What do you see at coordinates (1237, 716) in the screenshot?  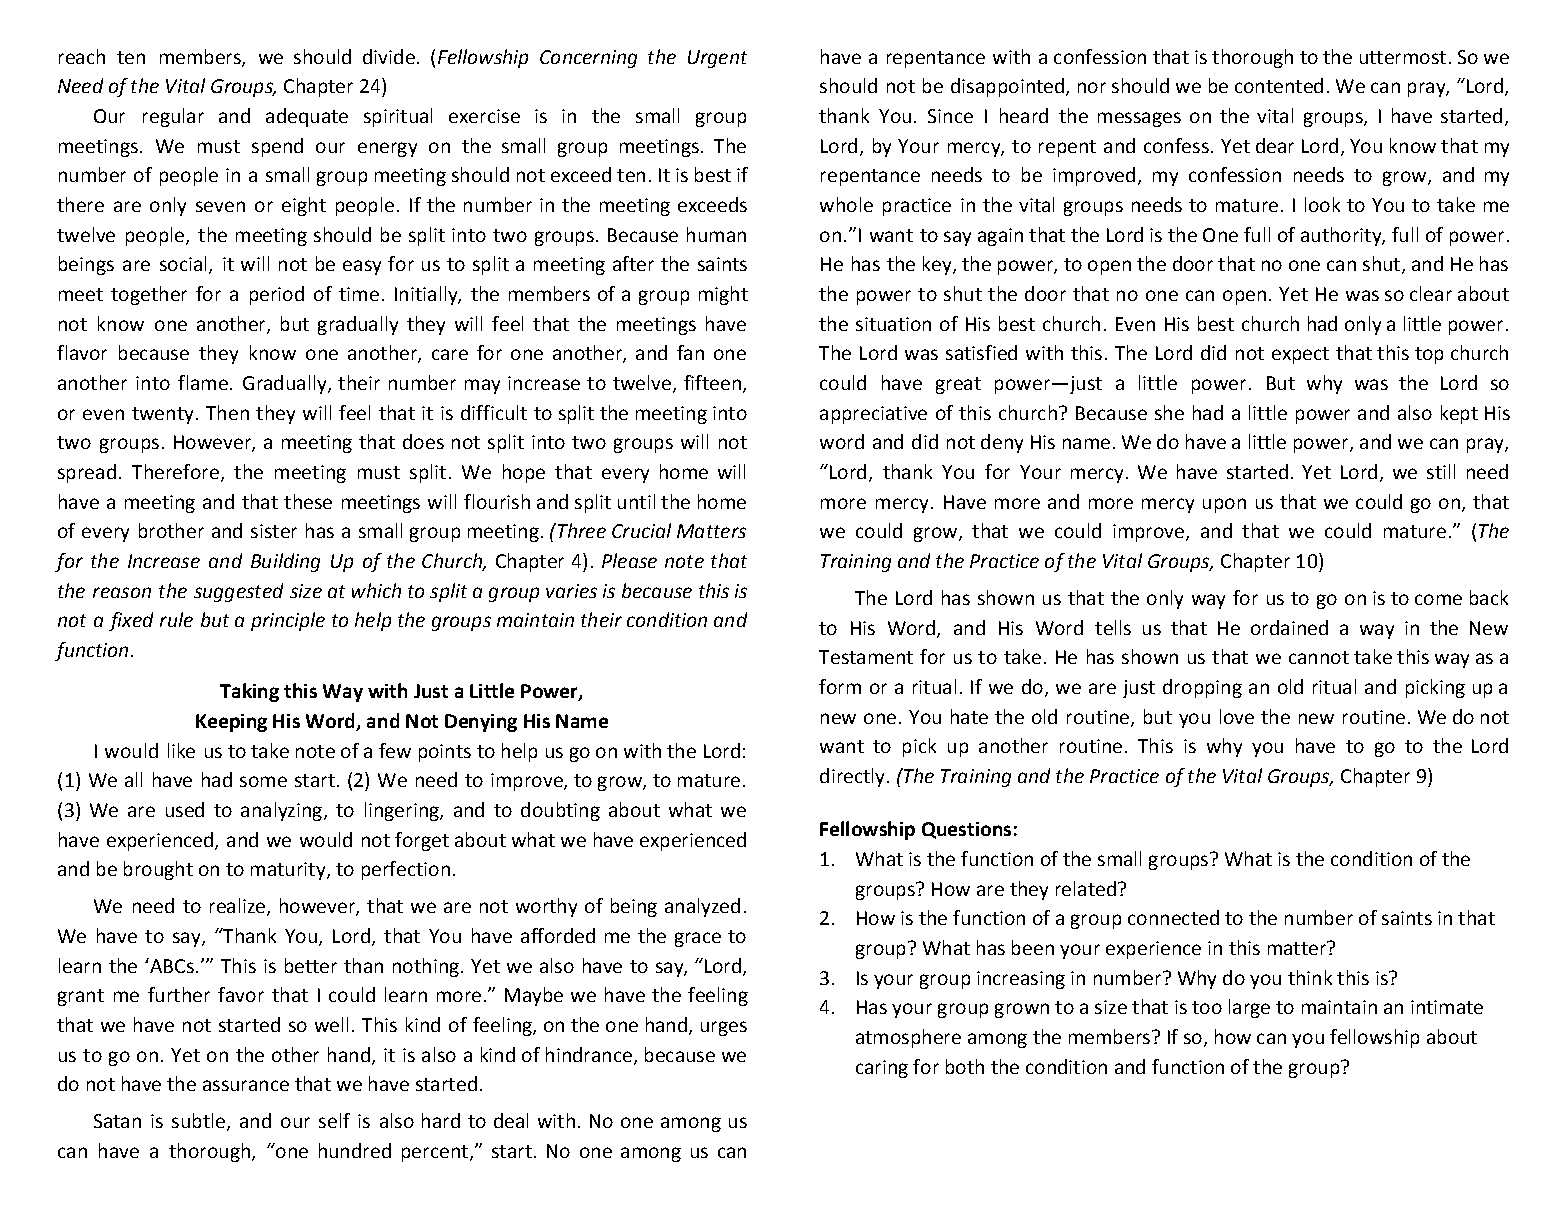 I see `love` at bounding box center [1237, 716].
